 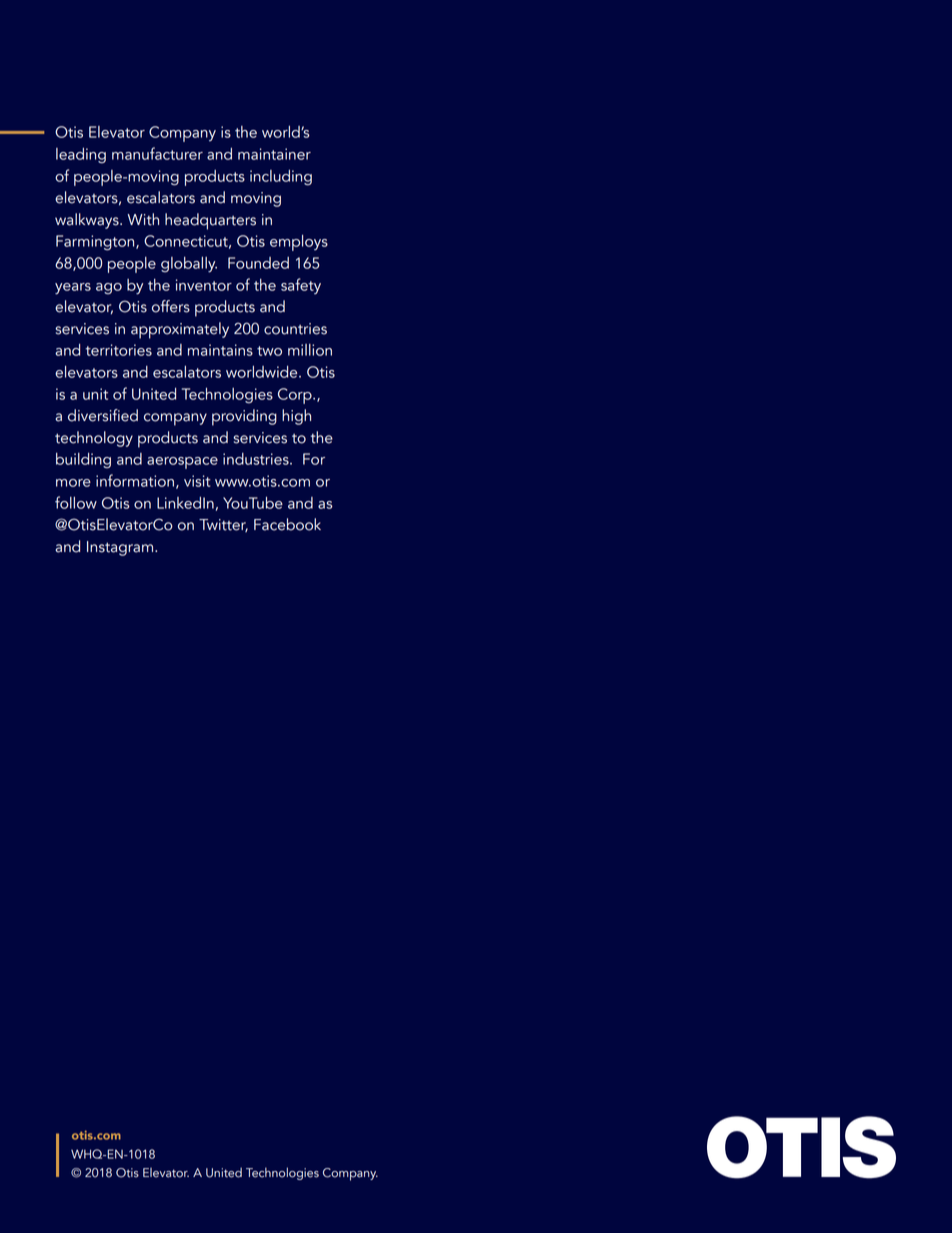 What do you see at coordinates (118, 350) in the screenshot?
I see `territories` at bounding box center [118, 350].
